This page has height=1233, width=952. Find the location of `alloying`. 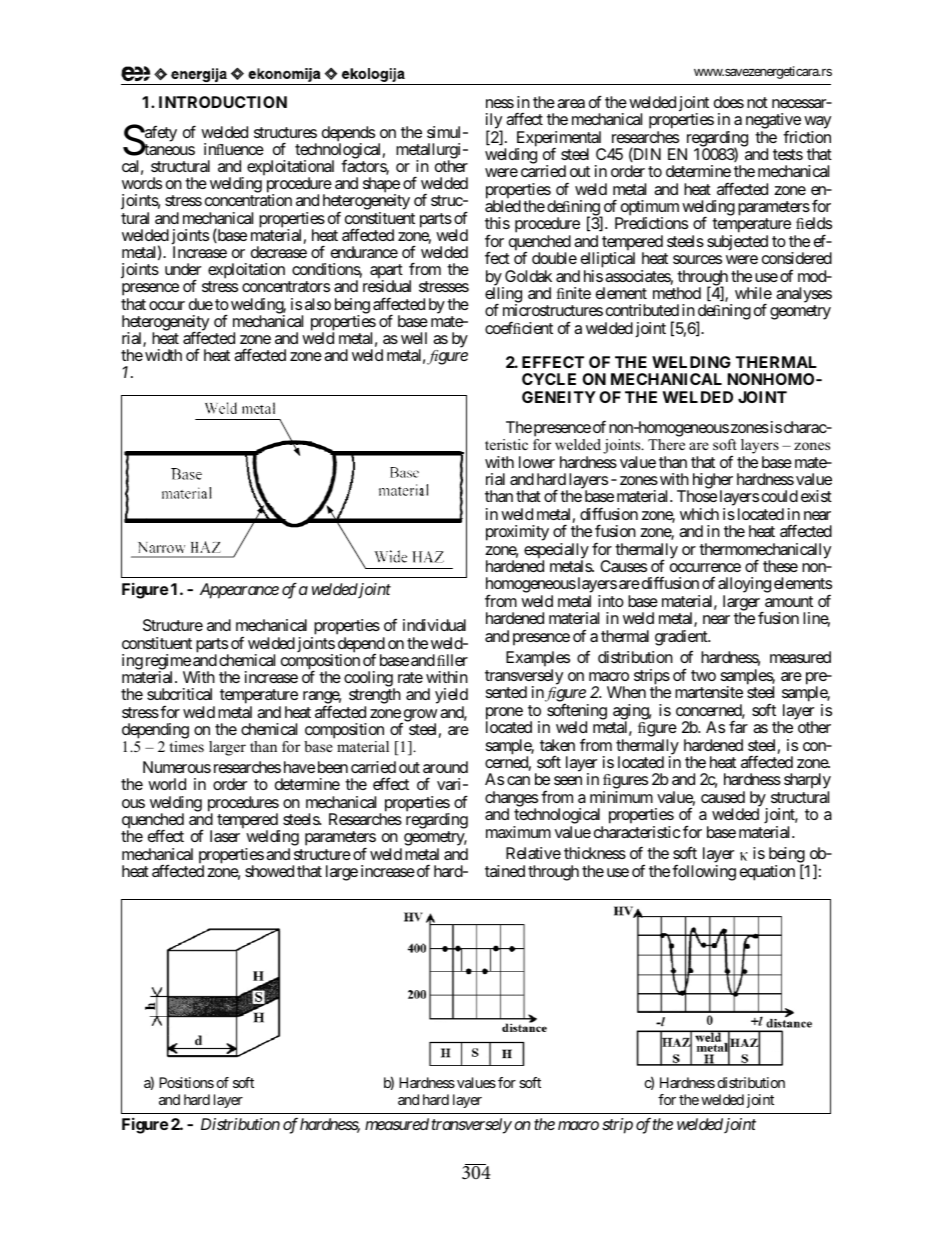

alloying is located at coordinates (744, 586).
